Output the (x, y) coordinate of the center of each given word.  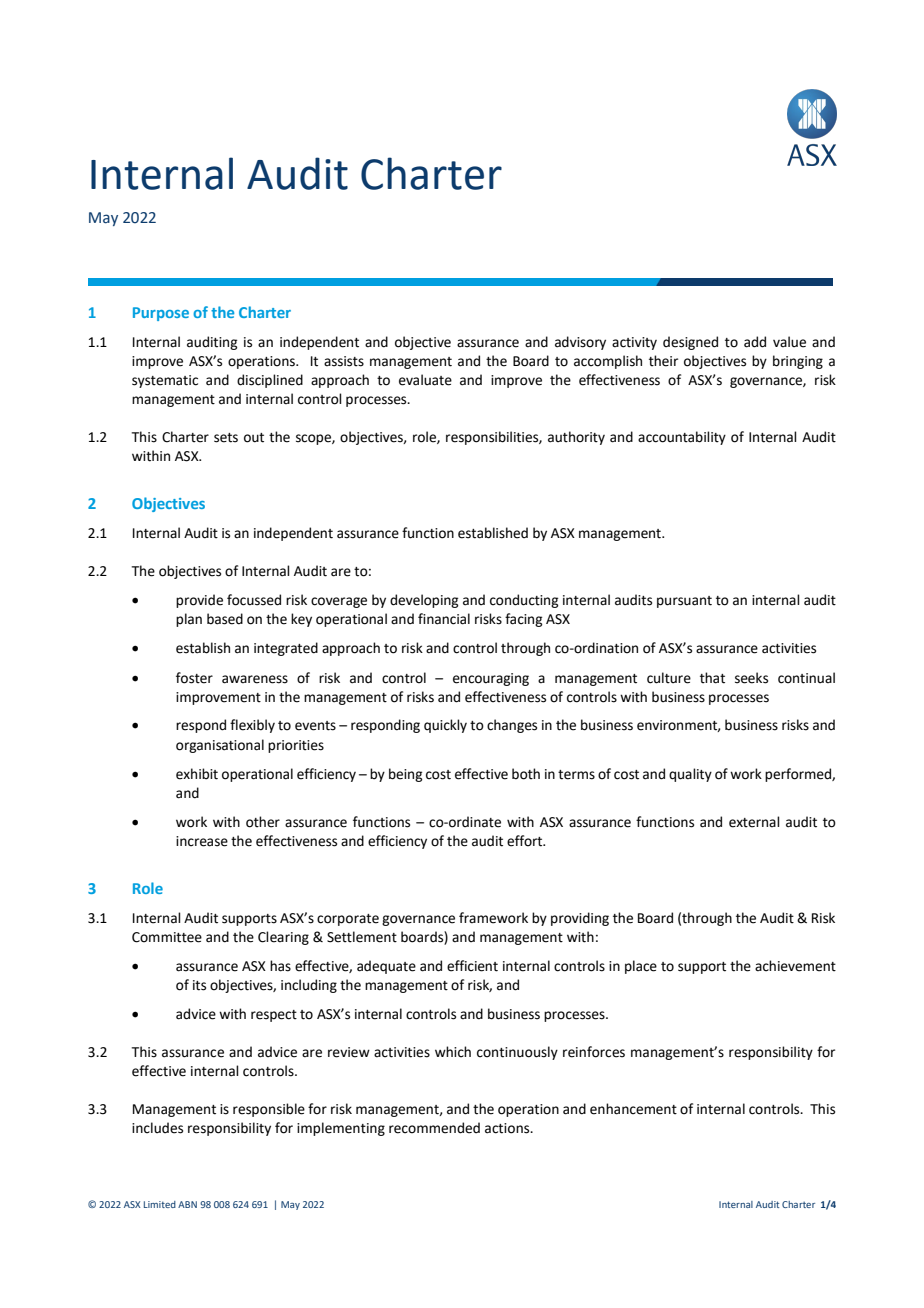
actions (508, 1128)
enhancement (633, 1109)
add (755, 342)
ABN (187, 1204)
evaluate (425, 380)
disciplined (270, 381)
